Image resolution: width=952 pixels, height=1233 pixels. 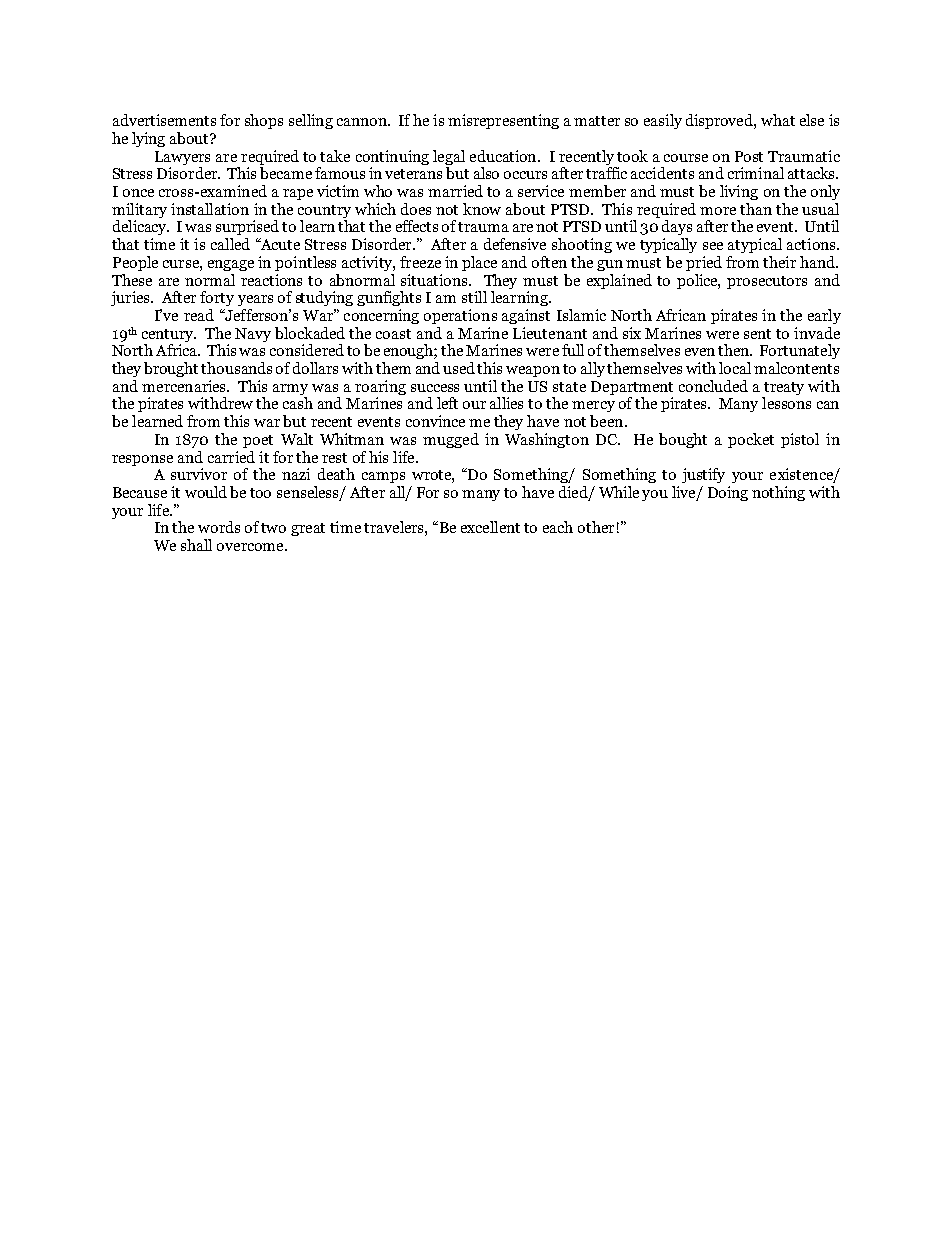 I want to click on poet, so click(x=258, y=441).
